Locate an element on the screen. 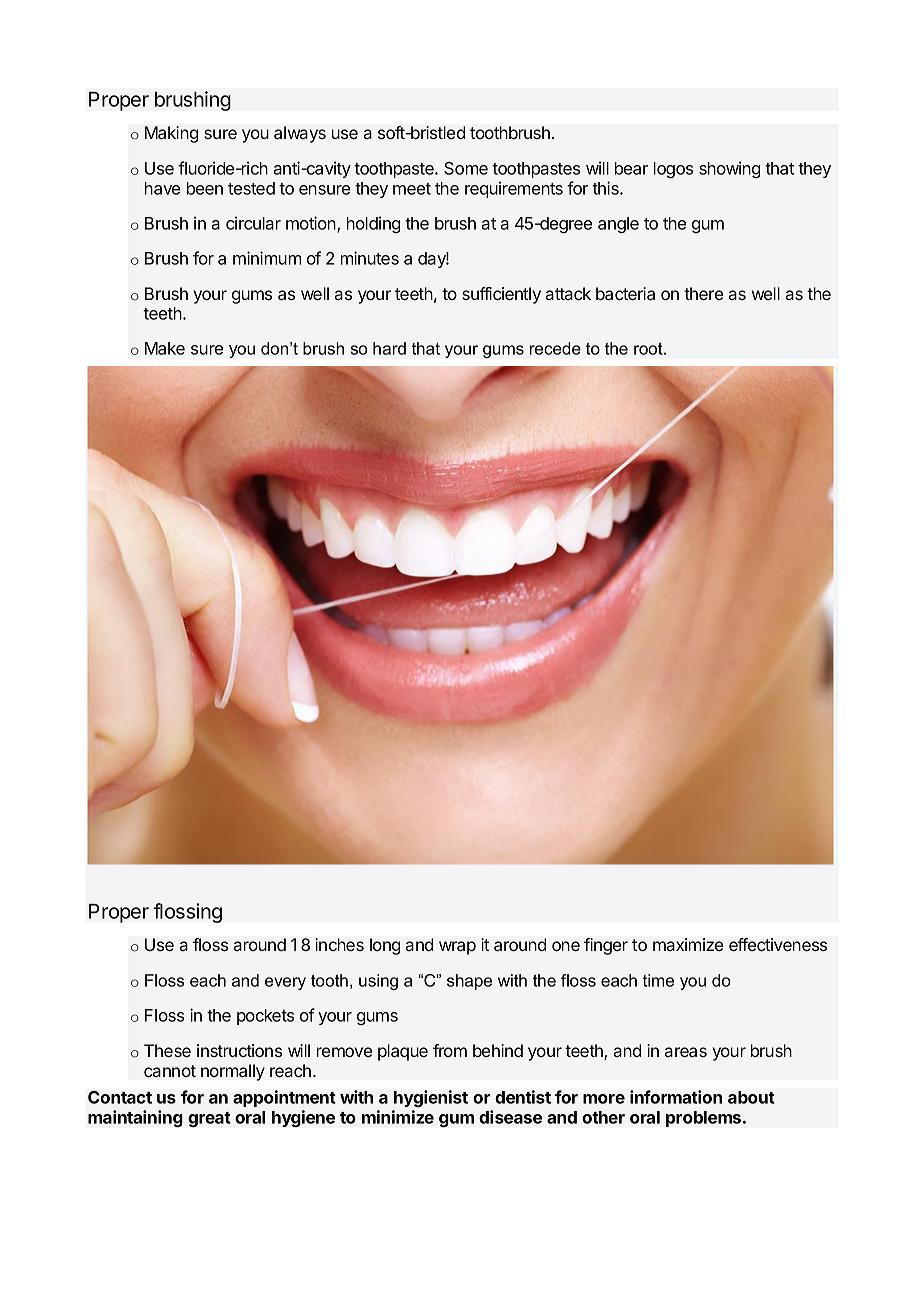 This screenshot has height=1308, width=924. logos is located at coordinates (673, 170).
